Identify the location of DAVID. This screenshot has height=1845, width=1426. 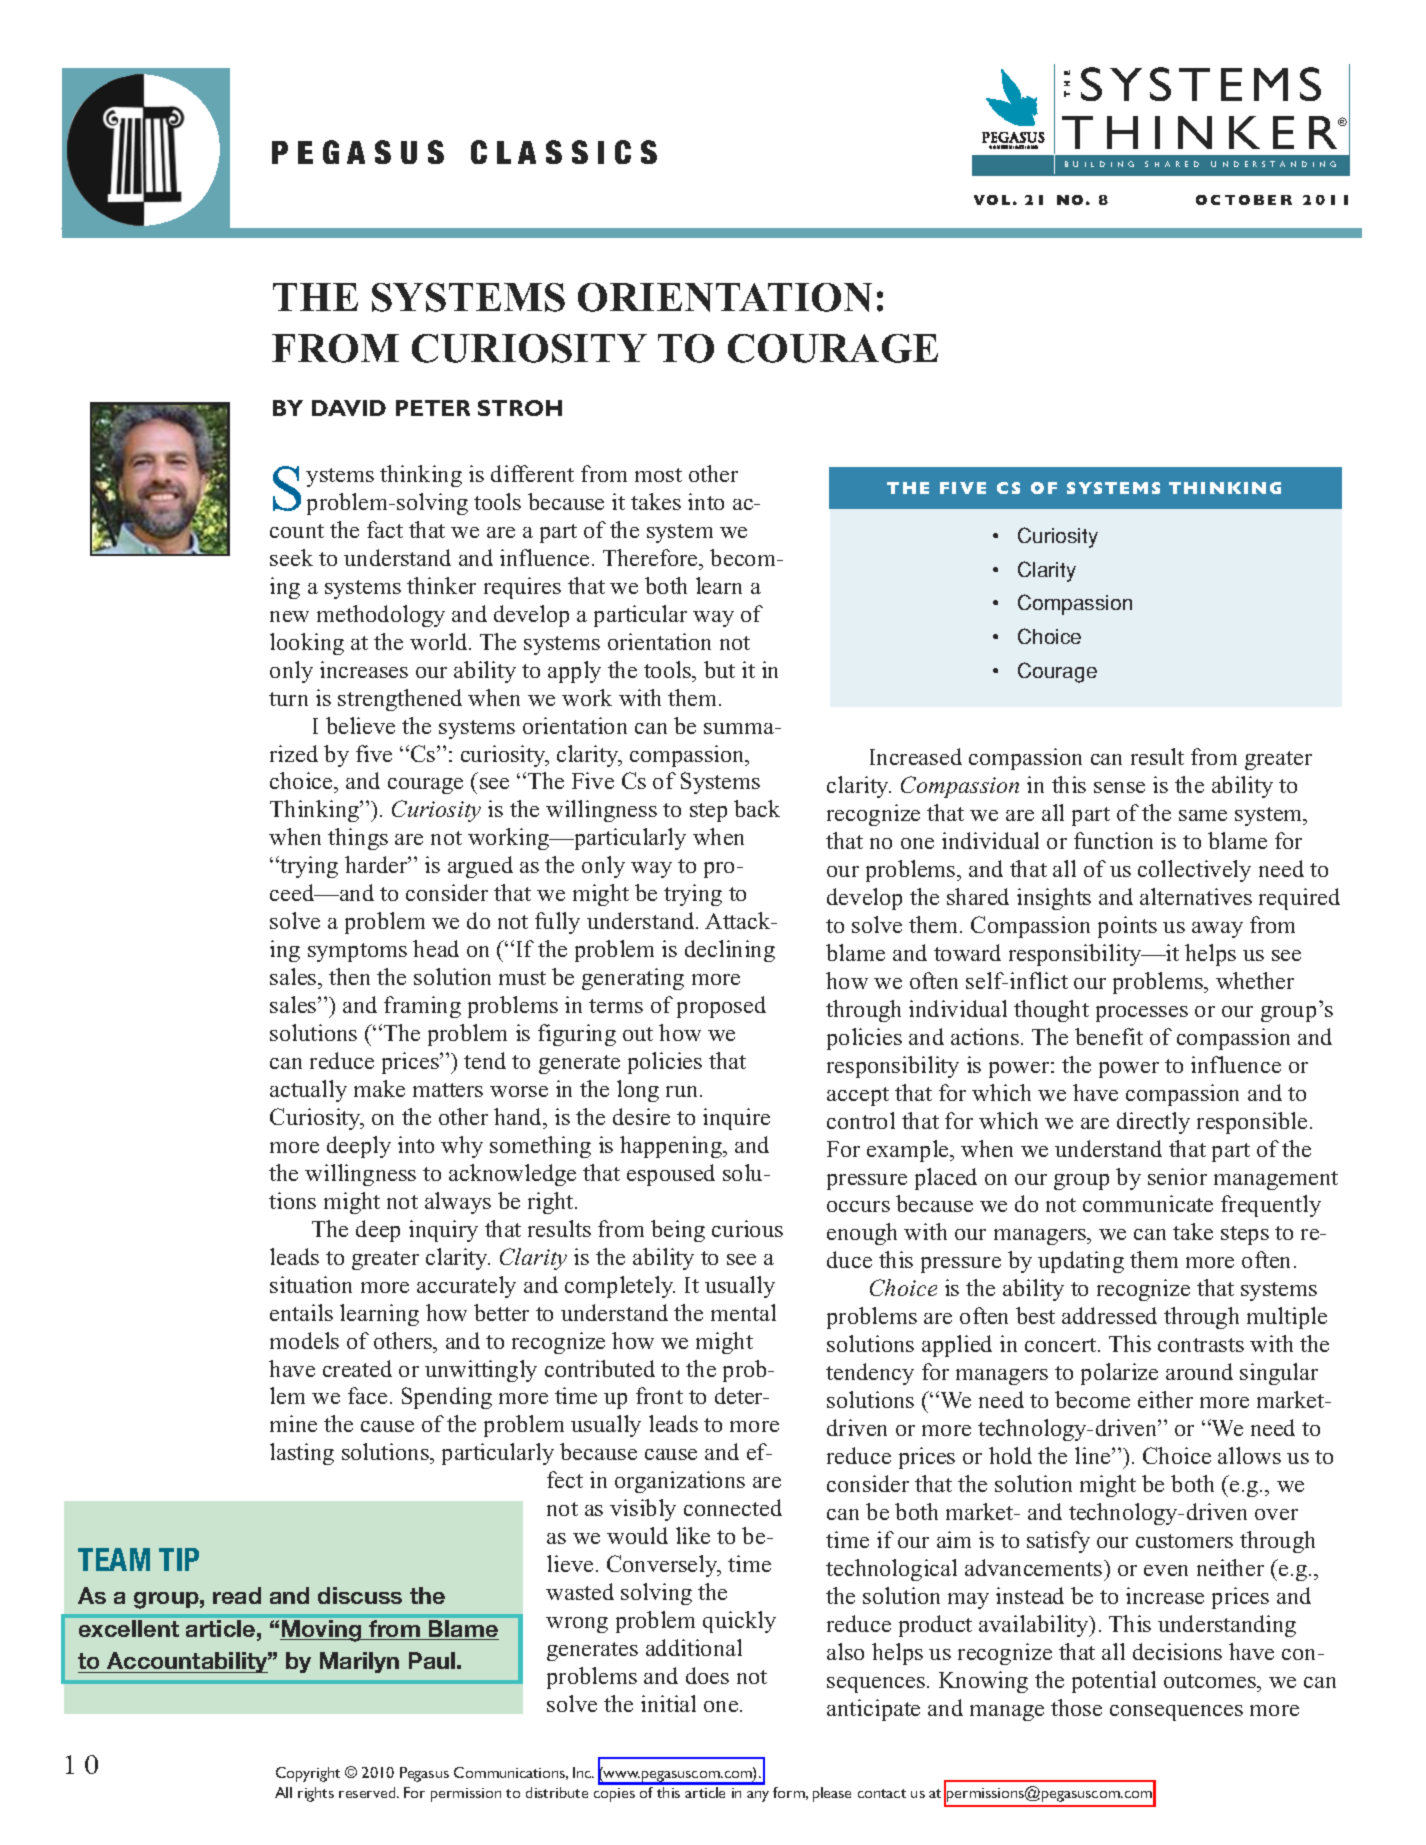
(349, 408).
